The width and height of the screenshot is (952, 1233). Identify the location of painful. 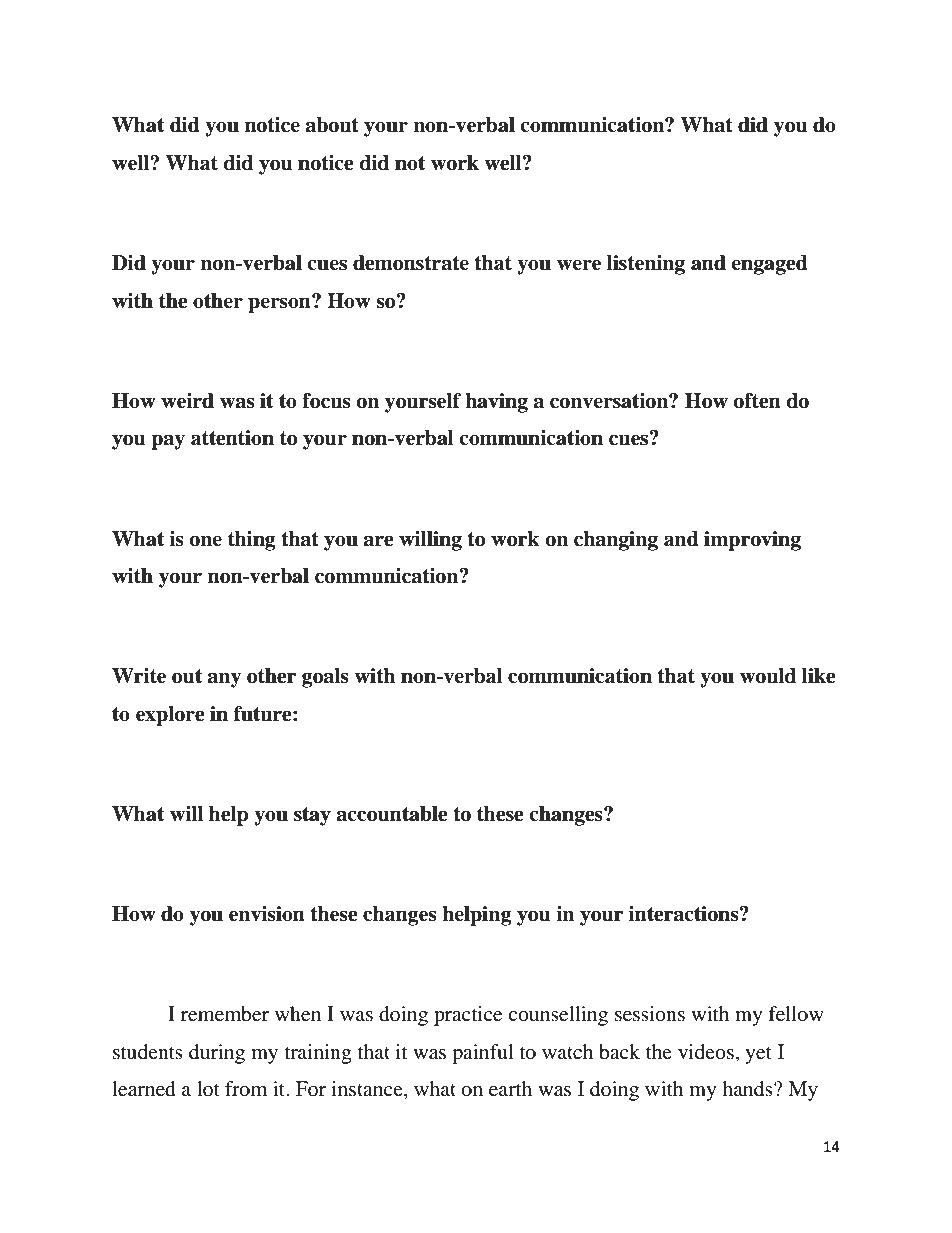
(482, 1054).
